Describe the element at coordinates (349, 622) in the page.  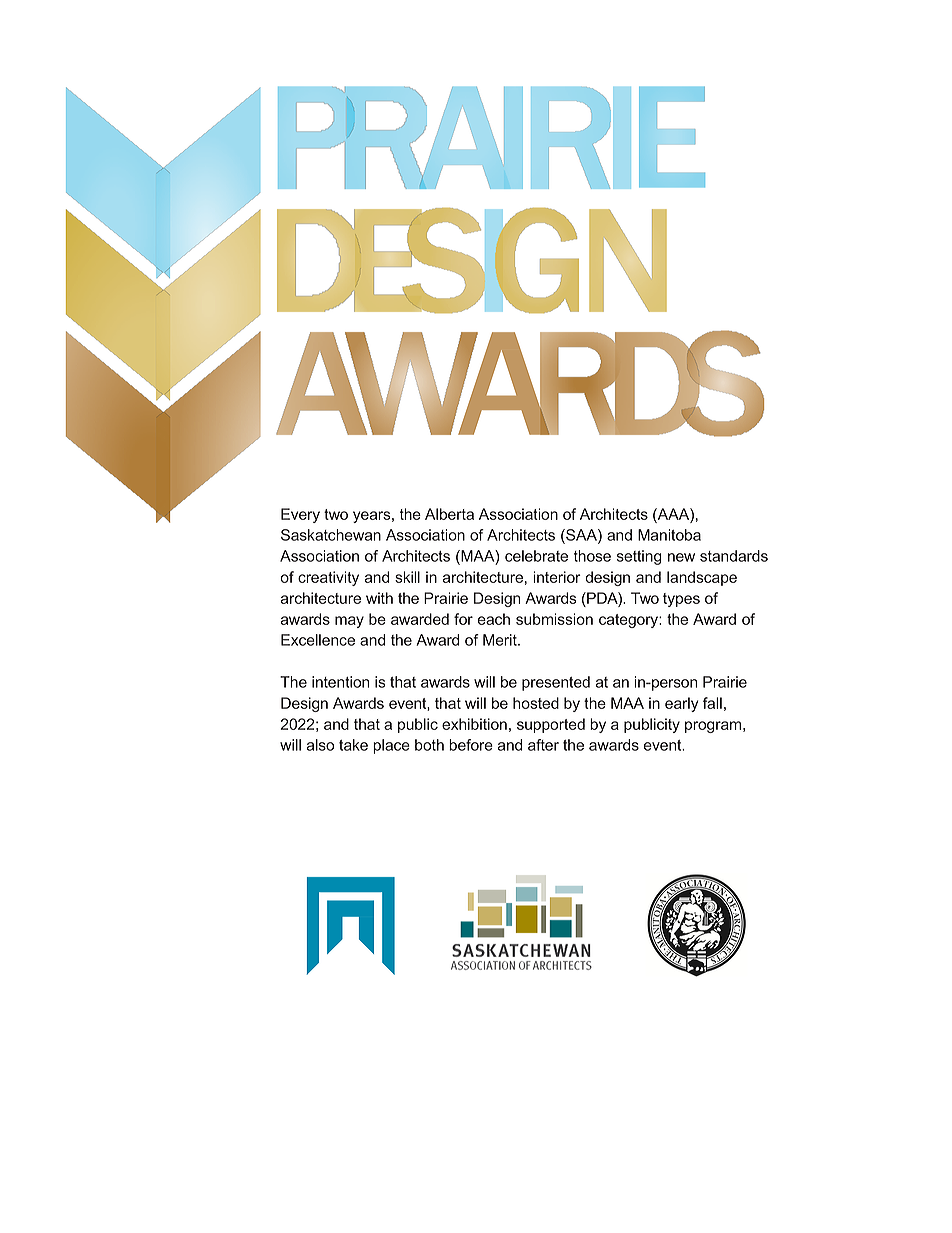
I see `may` at that location.
